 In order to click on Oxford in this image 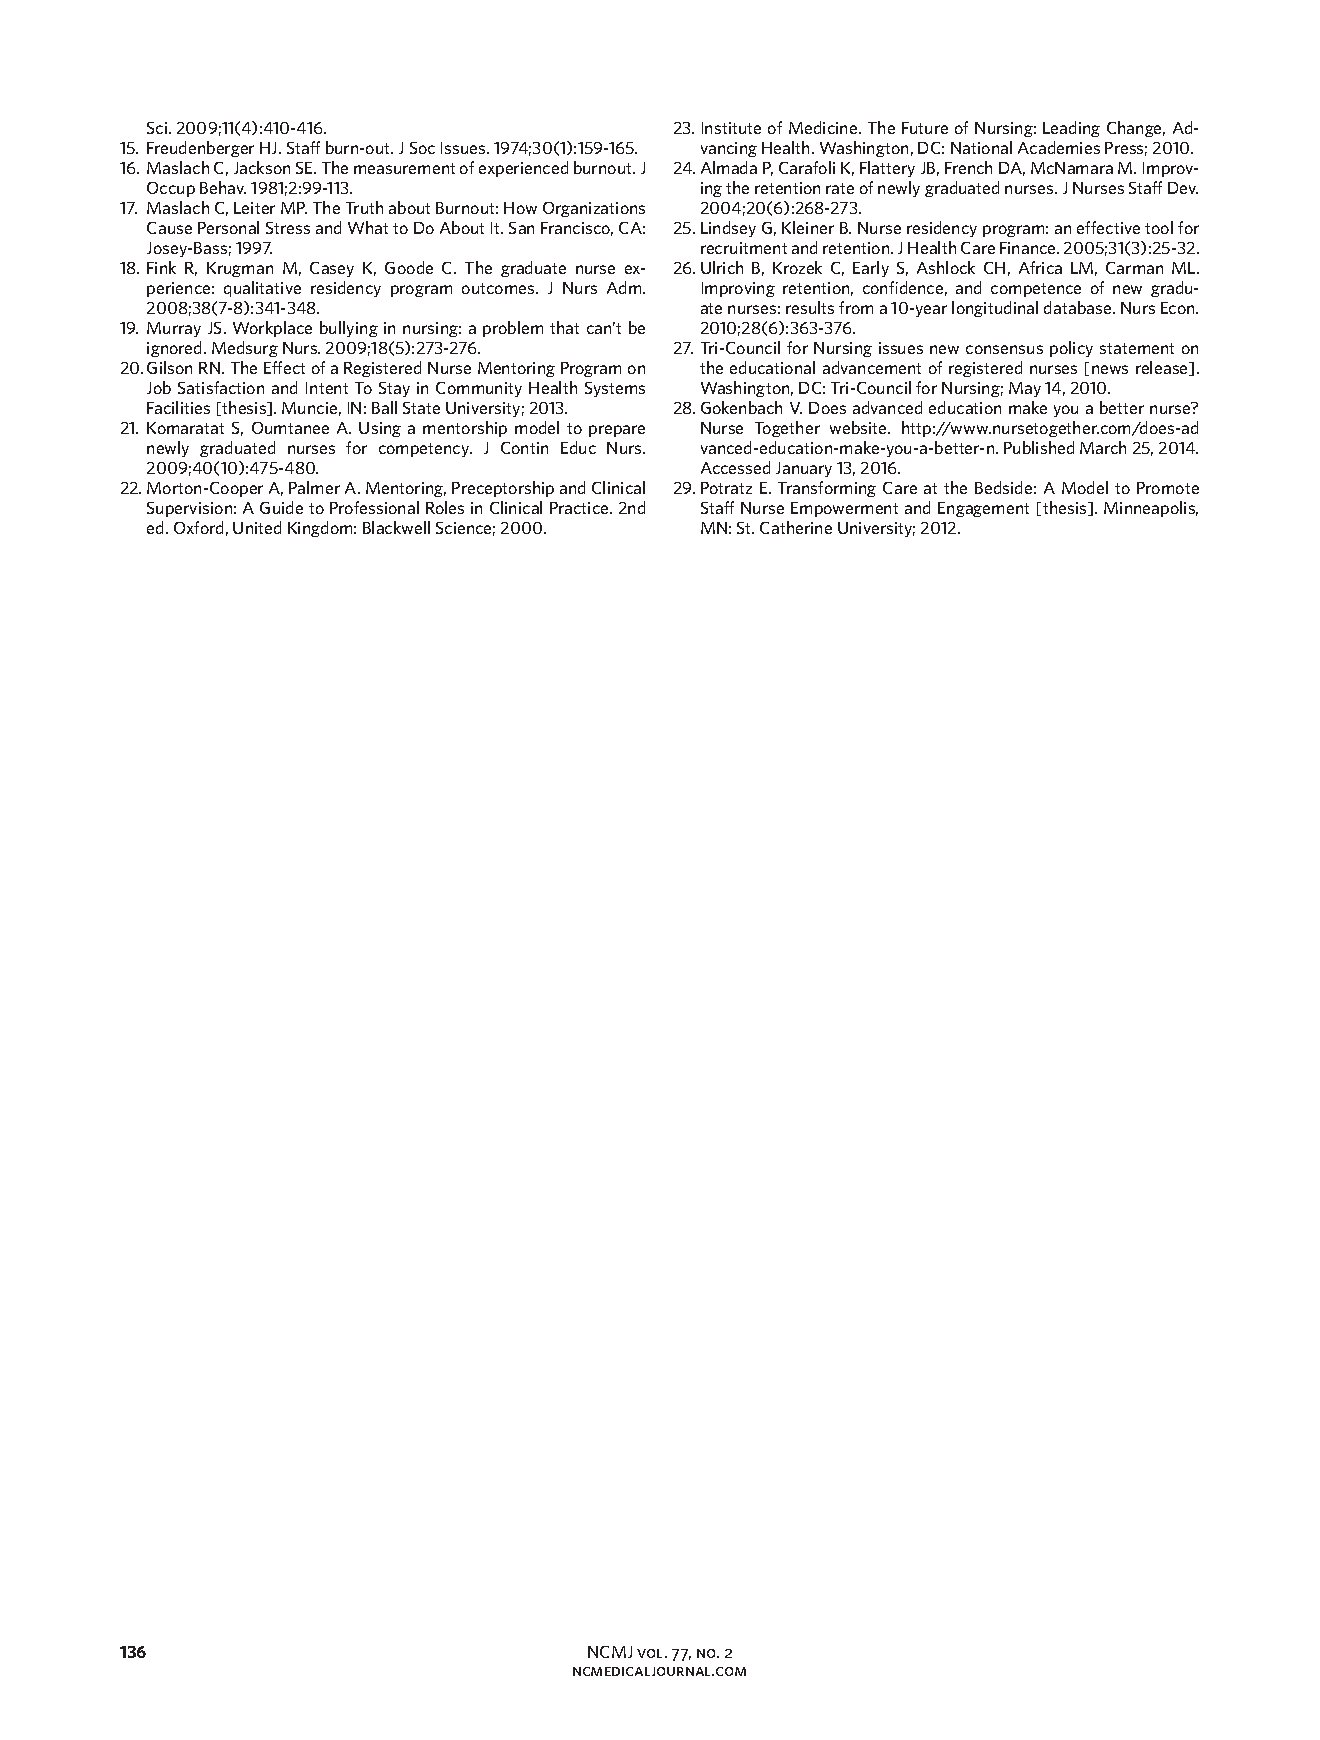, I will do `click(198, 527)`.
